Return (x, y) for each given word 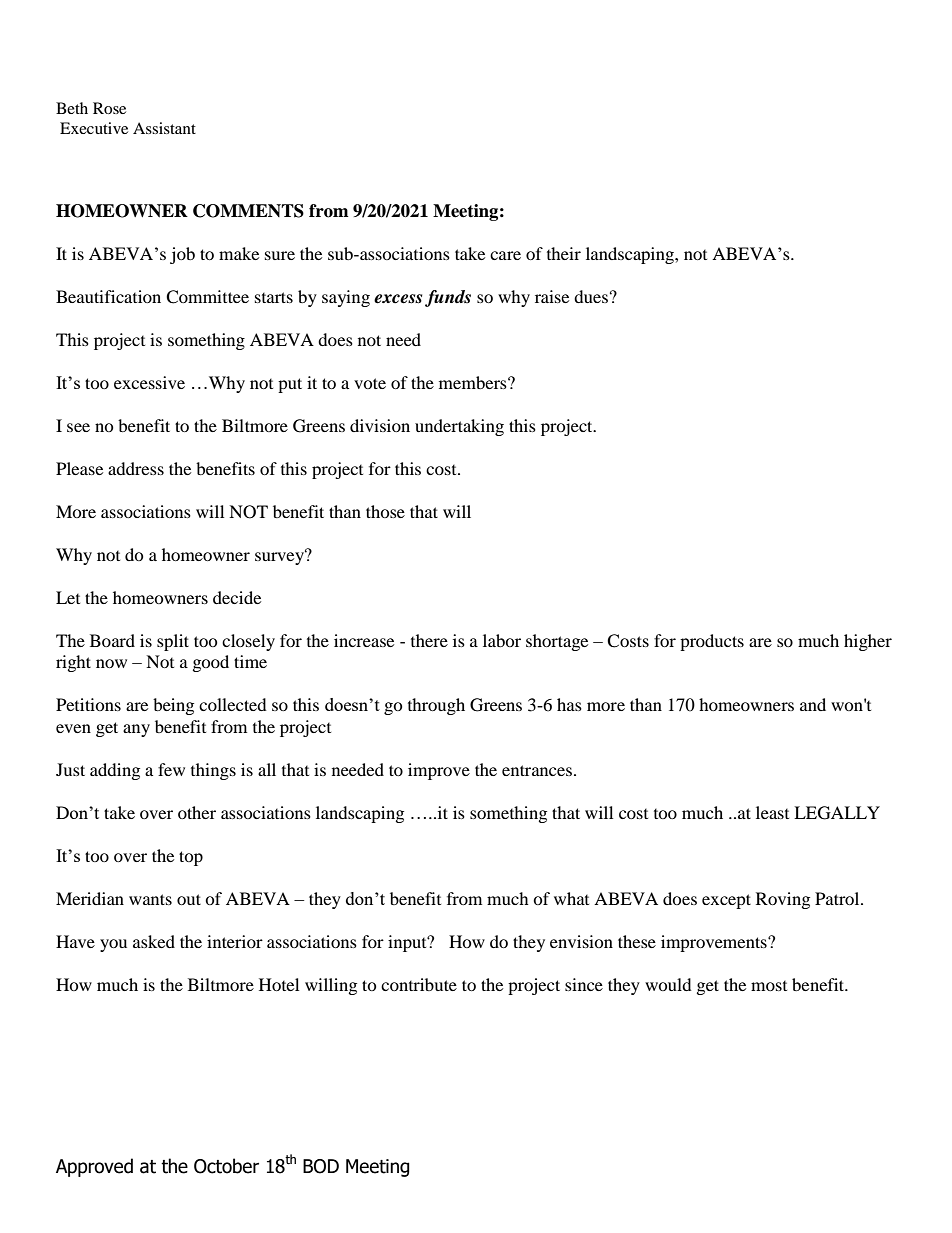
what (571, 898)
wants (150, 899)
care (505, 255)
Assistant (164, 128)
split (173, 642)
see (78, 427)
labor (502, 640)
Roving (783, 900)
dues (591, 296)
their (564, 253)
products (712, 642)
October (226, 1166)
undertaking (459, 427)
